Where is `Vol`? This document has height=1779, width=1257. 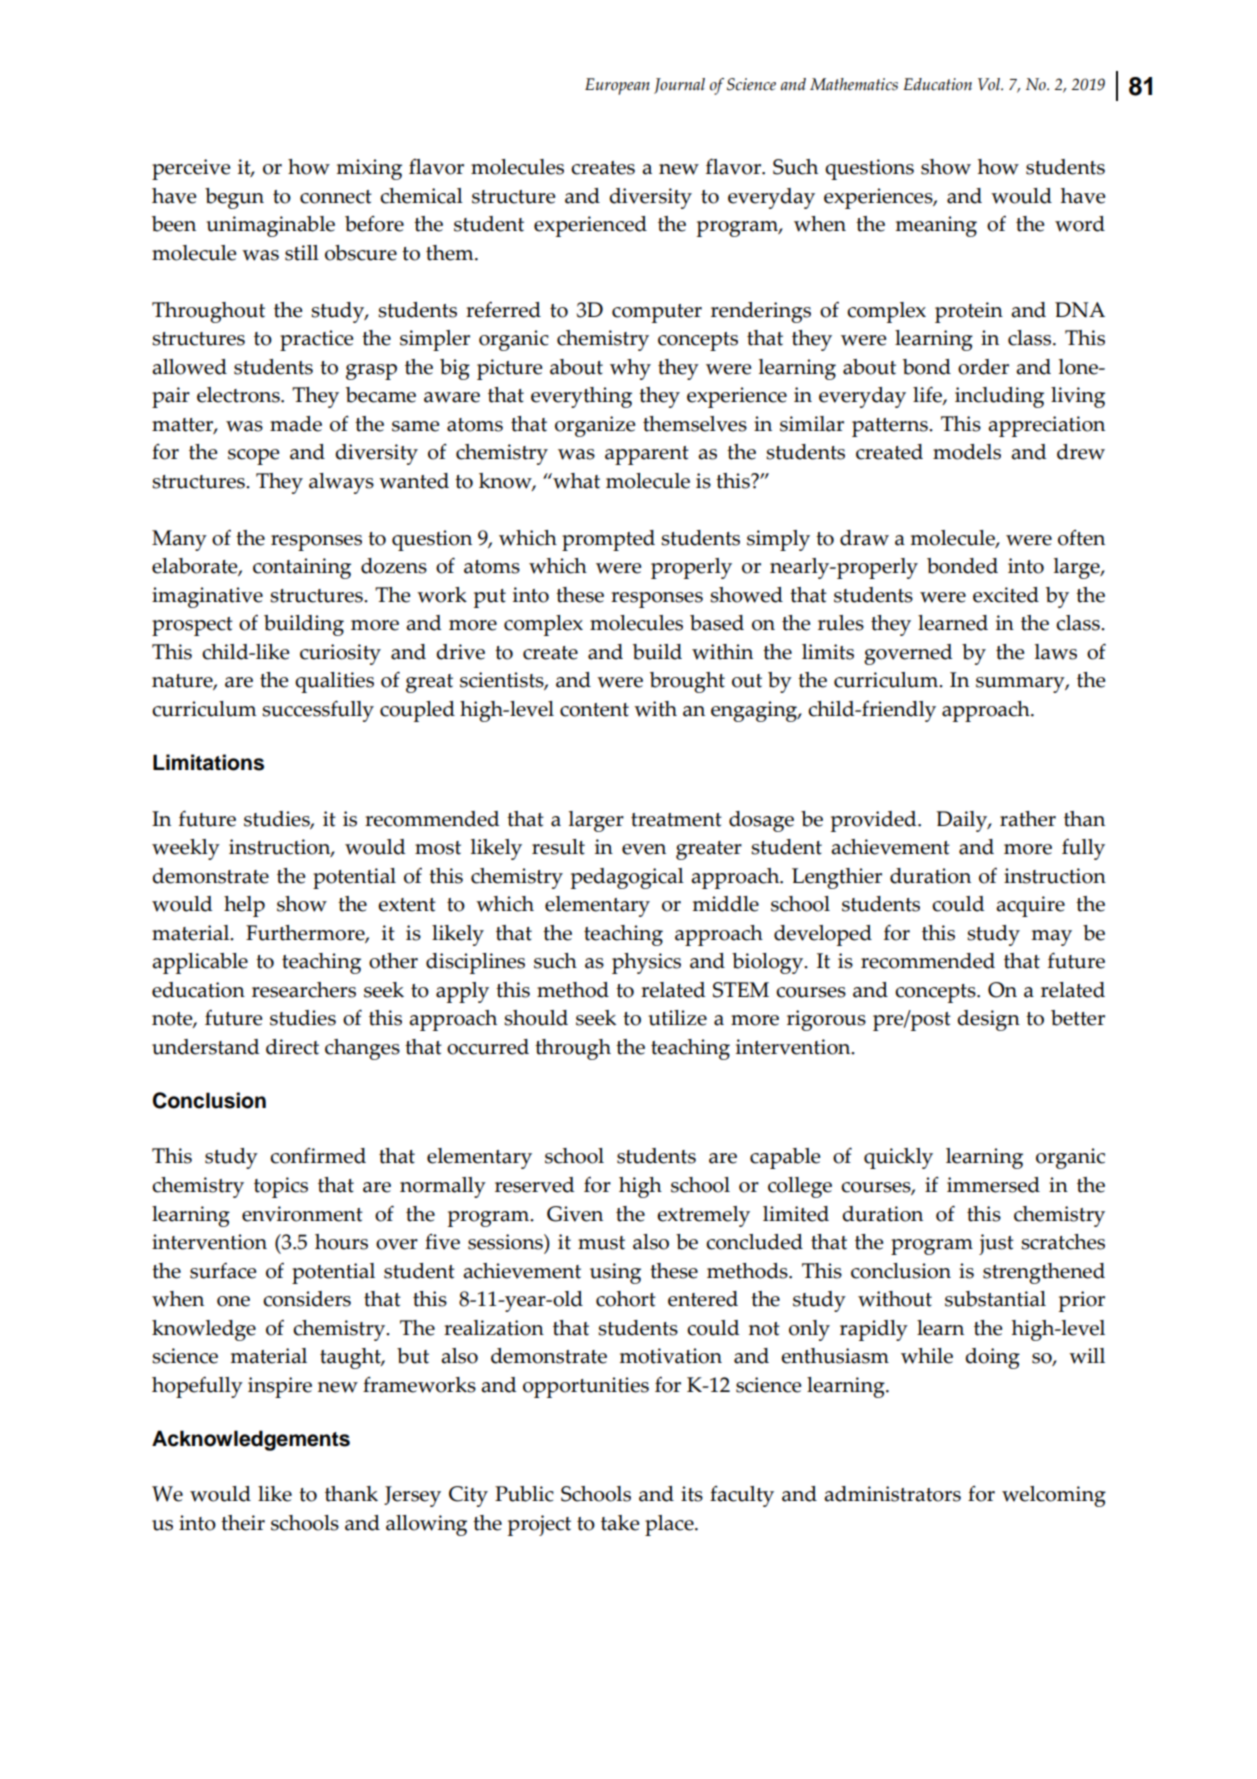 Vol is located at coordinates (990, 84).
